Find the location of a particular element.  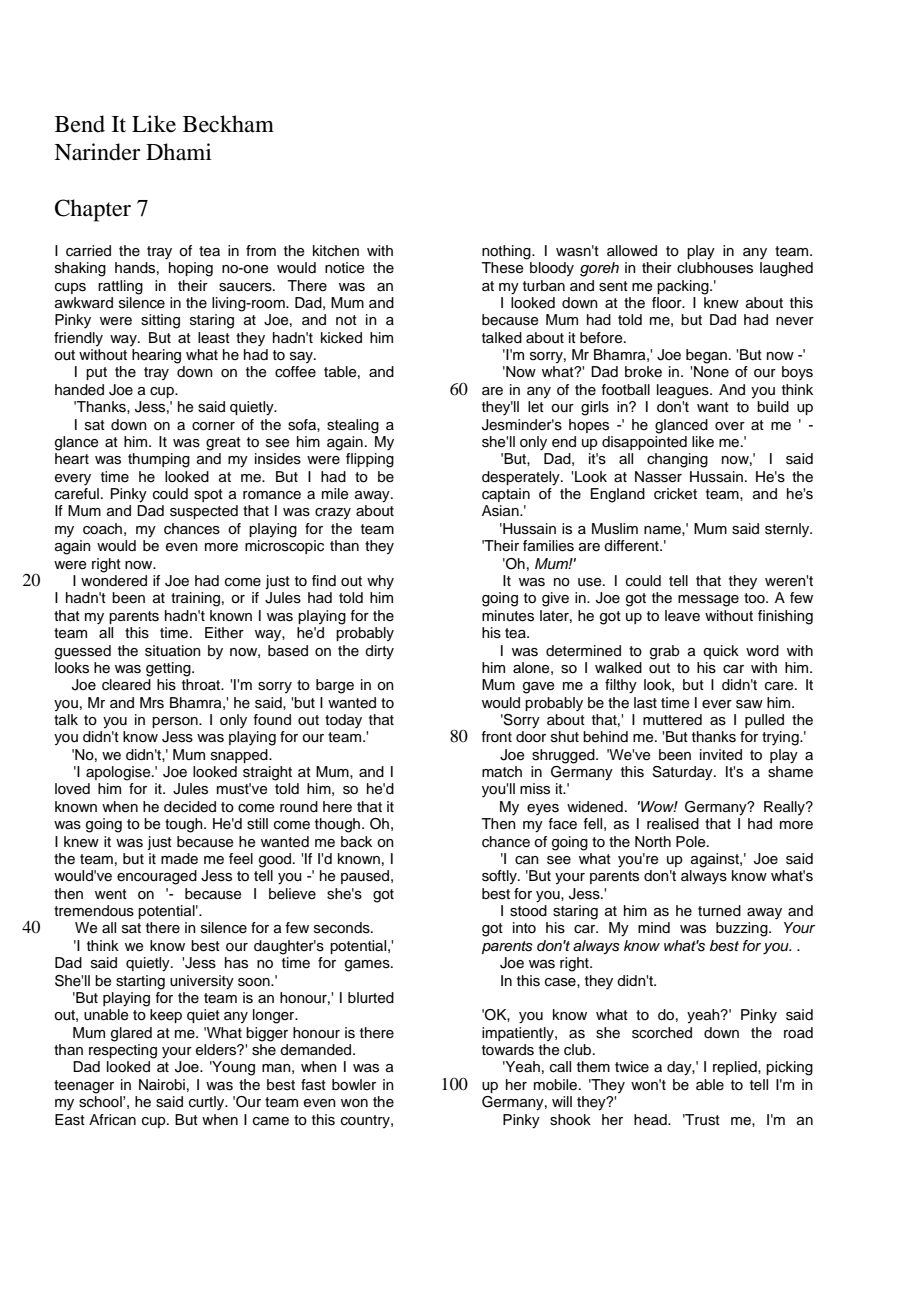

match is located at coordinates (502, 772).
